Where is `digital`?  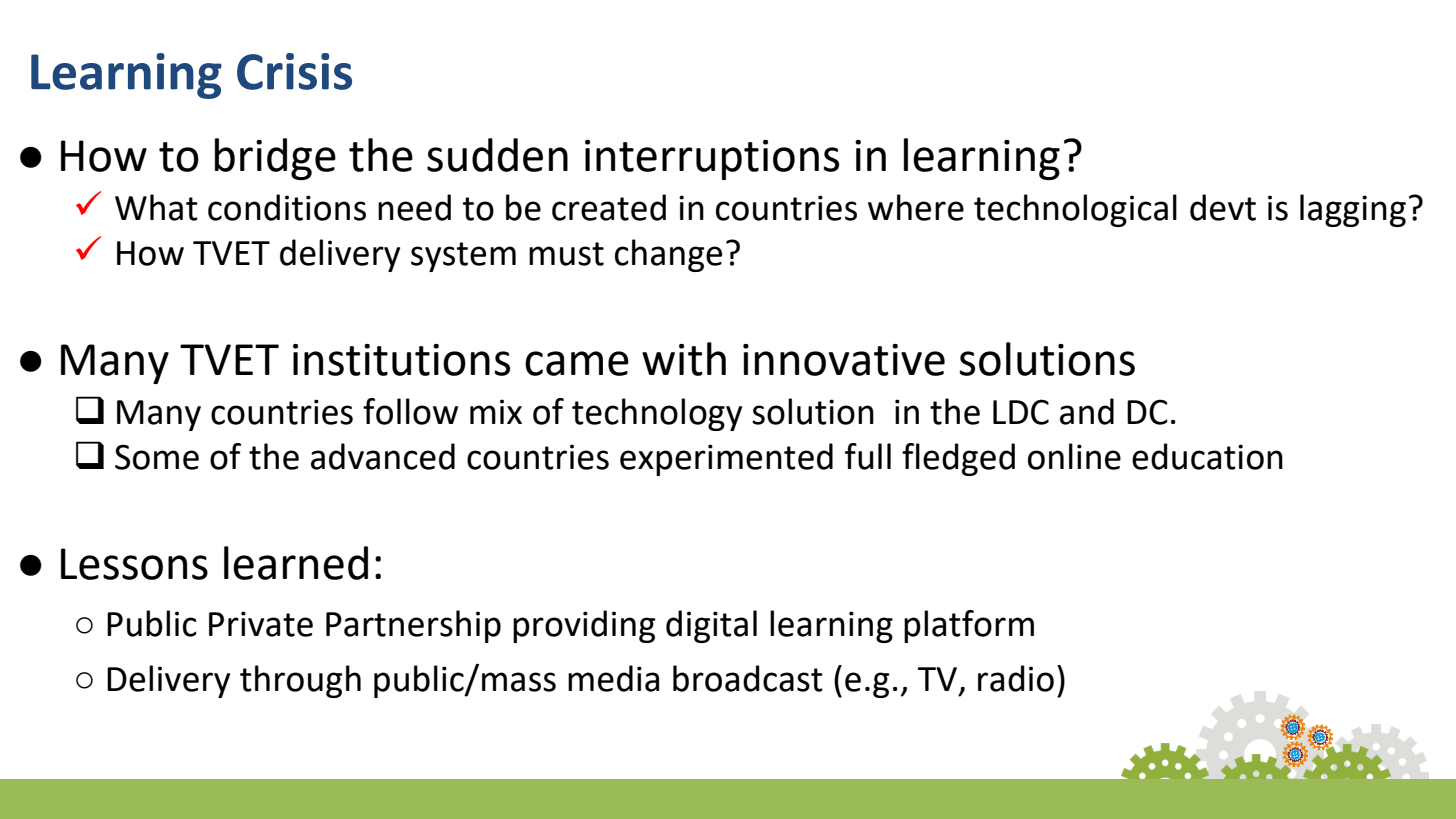 digital is located at coordinates (711, 626).
